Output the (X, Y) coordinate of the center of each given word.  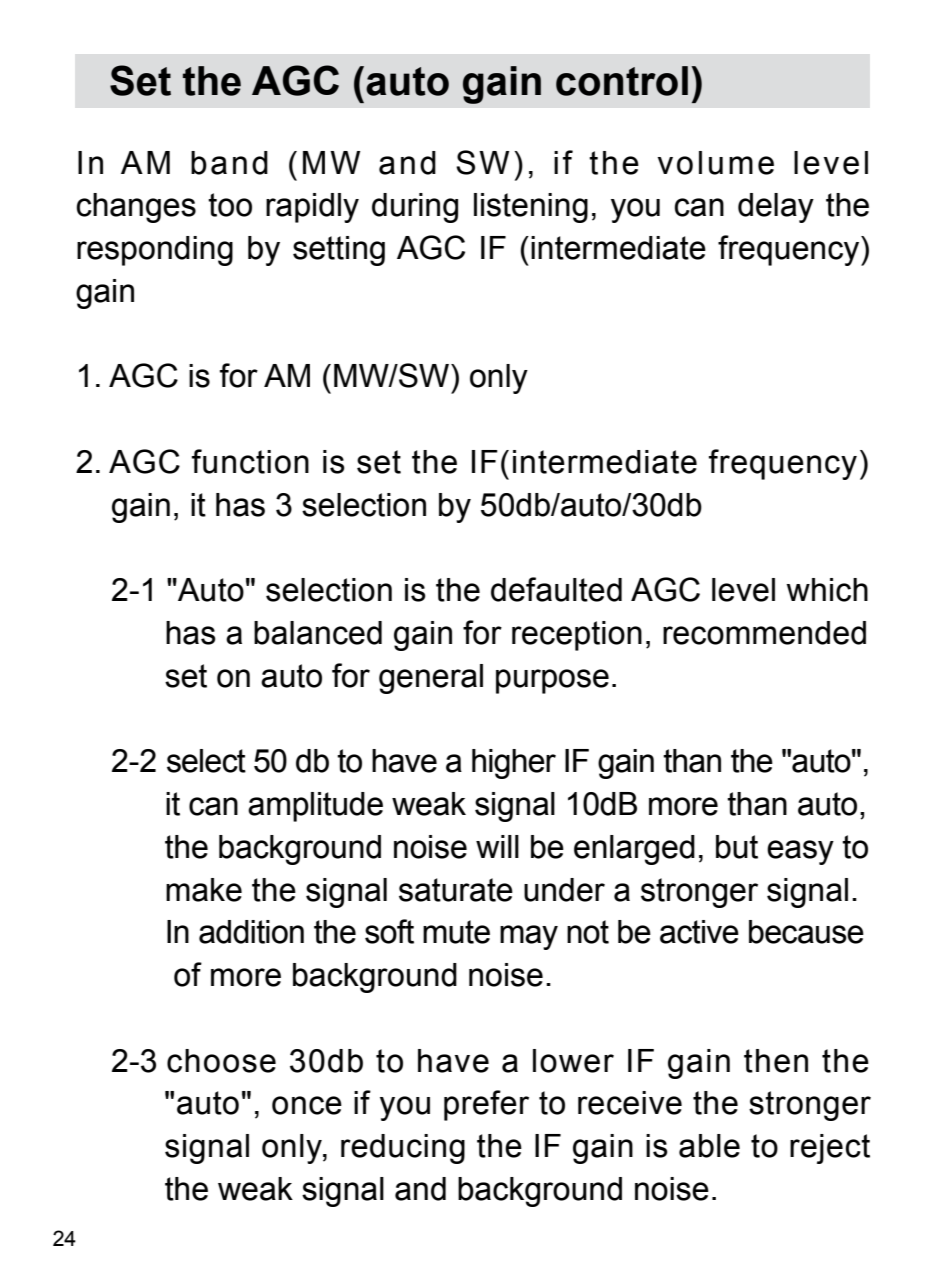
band (229, 163)
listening (531, 208)
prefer (486, 1105)
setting (339, 251)
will (497, 846)
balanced (318, 633)
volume (715, 163)
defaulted (556, 589)
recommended (764, 633)
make (204, 890)
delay (776, 208)
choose (221, 1061)
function (250, 461)
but (737, 847)
